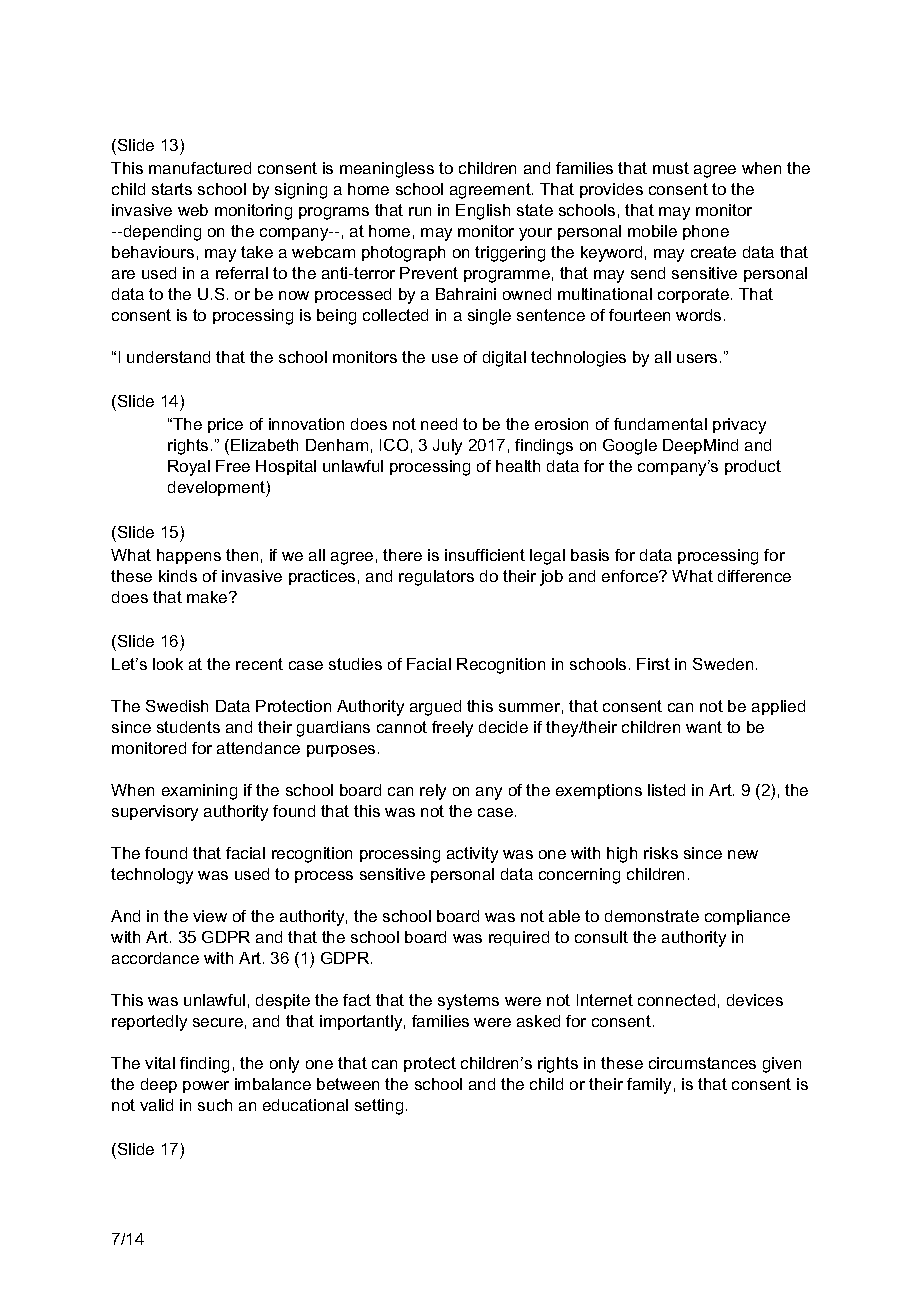 This screenshot has height=1308, width=924. I want to click on starts, so click(172, 189).
